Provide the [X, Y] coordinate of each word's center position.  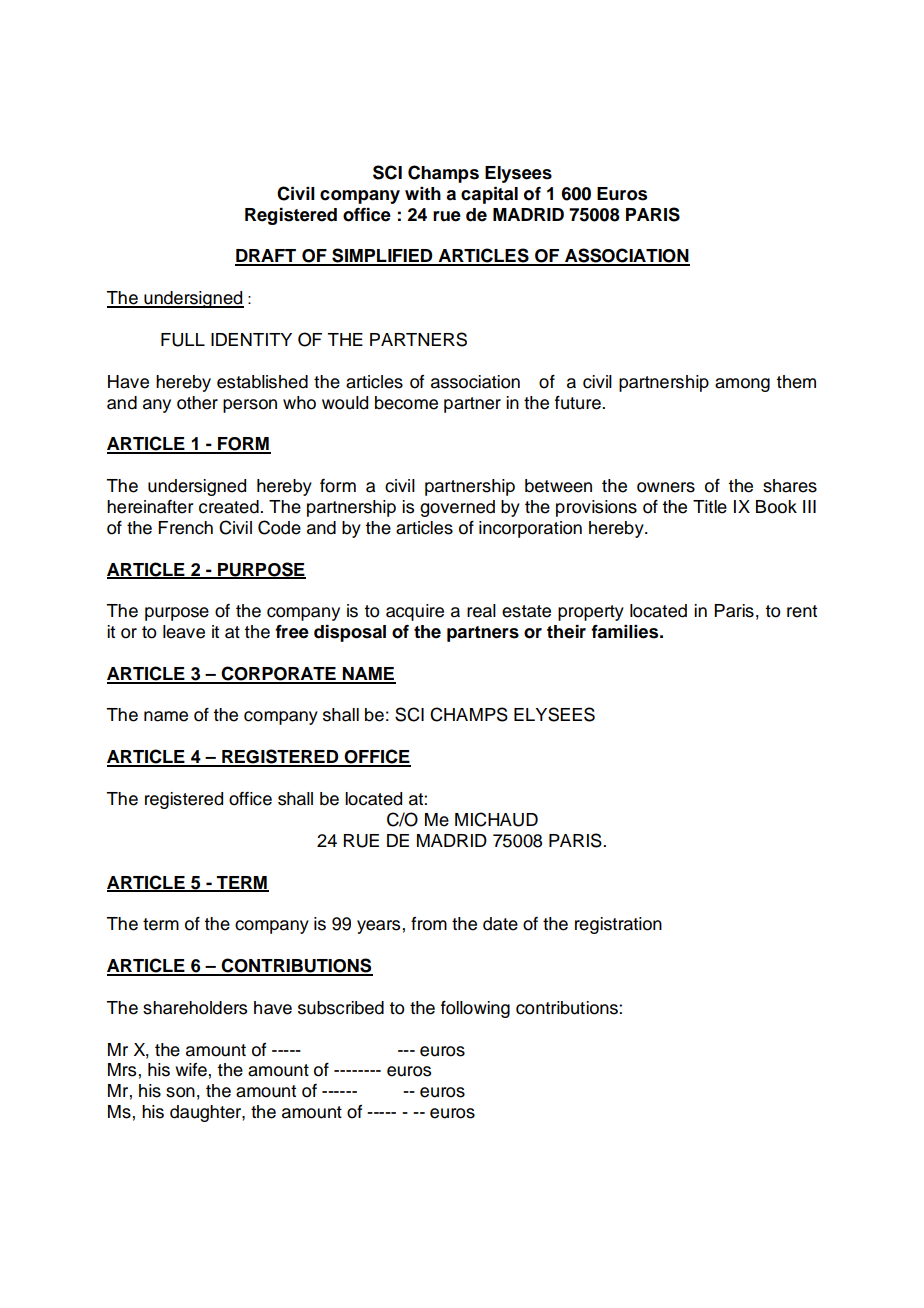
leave [184, 632]
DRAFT [267, 257]
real [481, 611]
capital [489, 195]
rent [802, 611]
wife [191, 1070]
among [742, 385]
